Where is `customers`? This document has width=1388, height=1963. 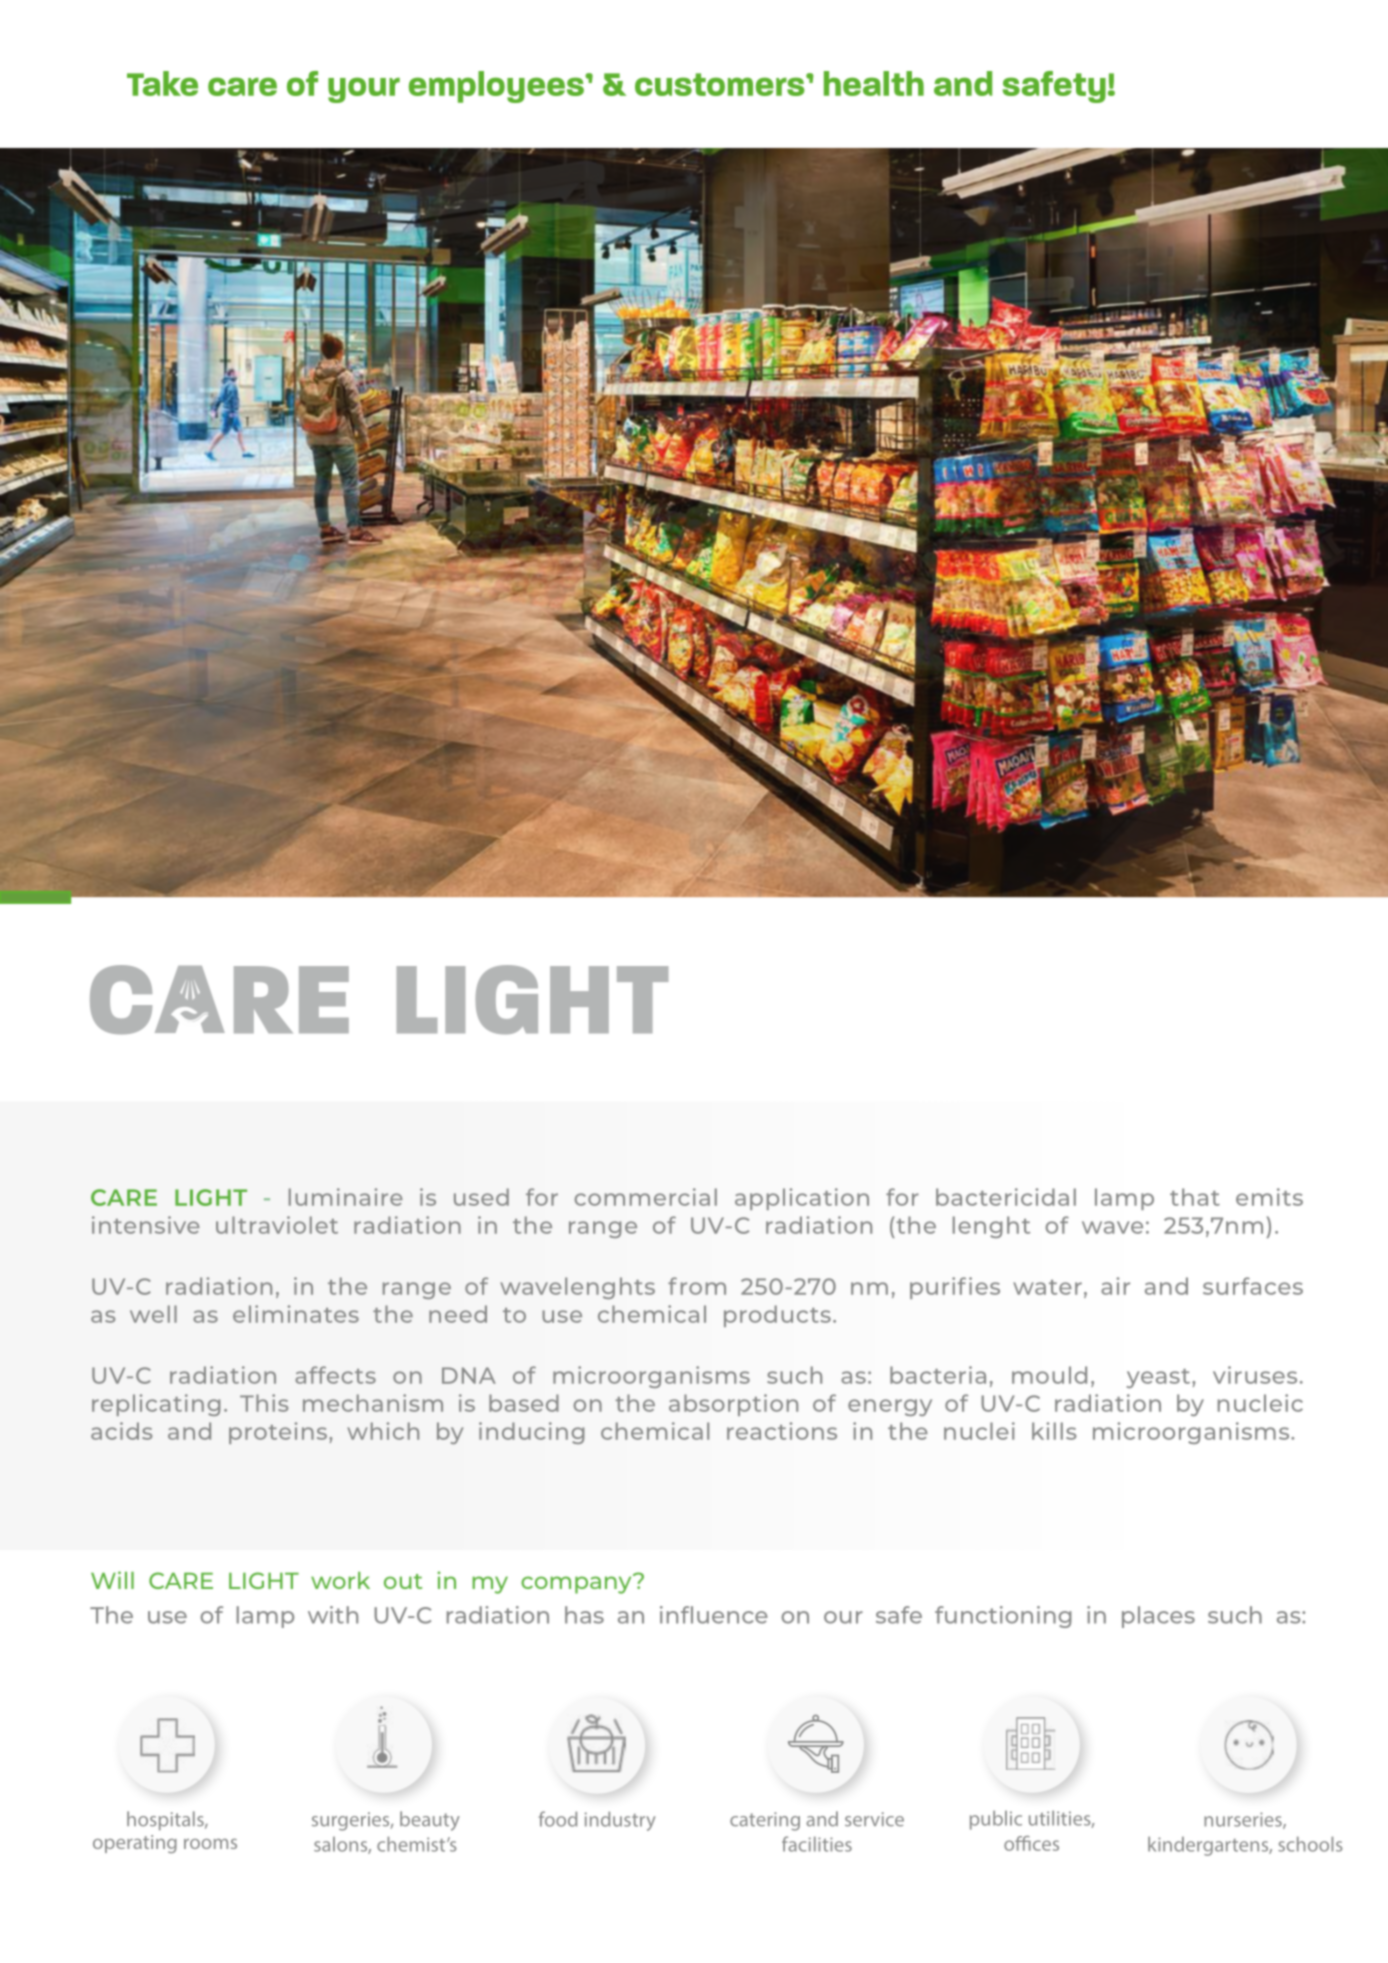
customers is located at coordinates (721, 84).
